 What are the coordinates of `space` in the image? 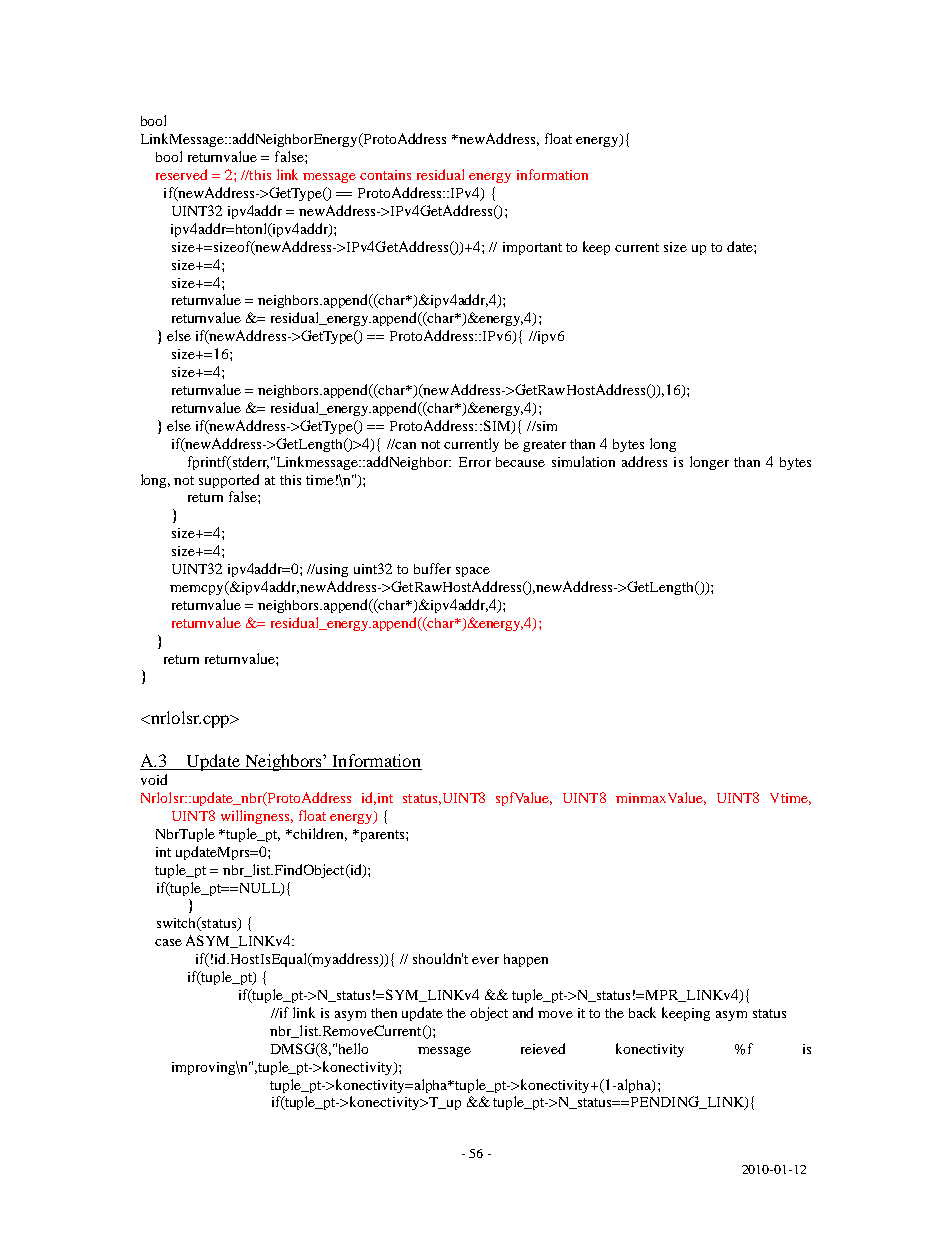 It's located at (473, 572).
